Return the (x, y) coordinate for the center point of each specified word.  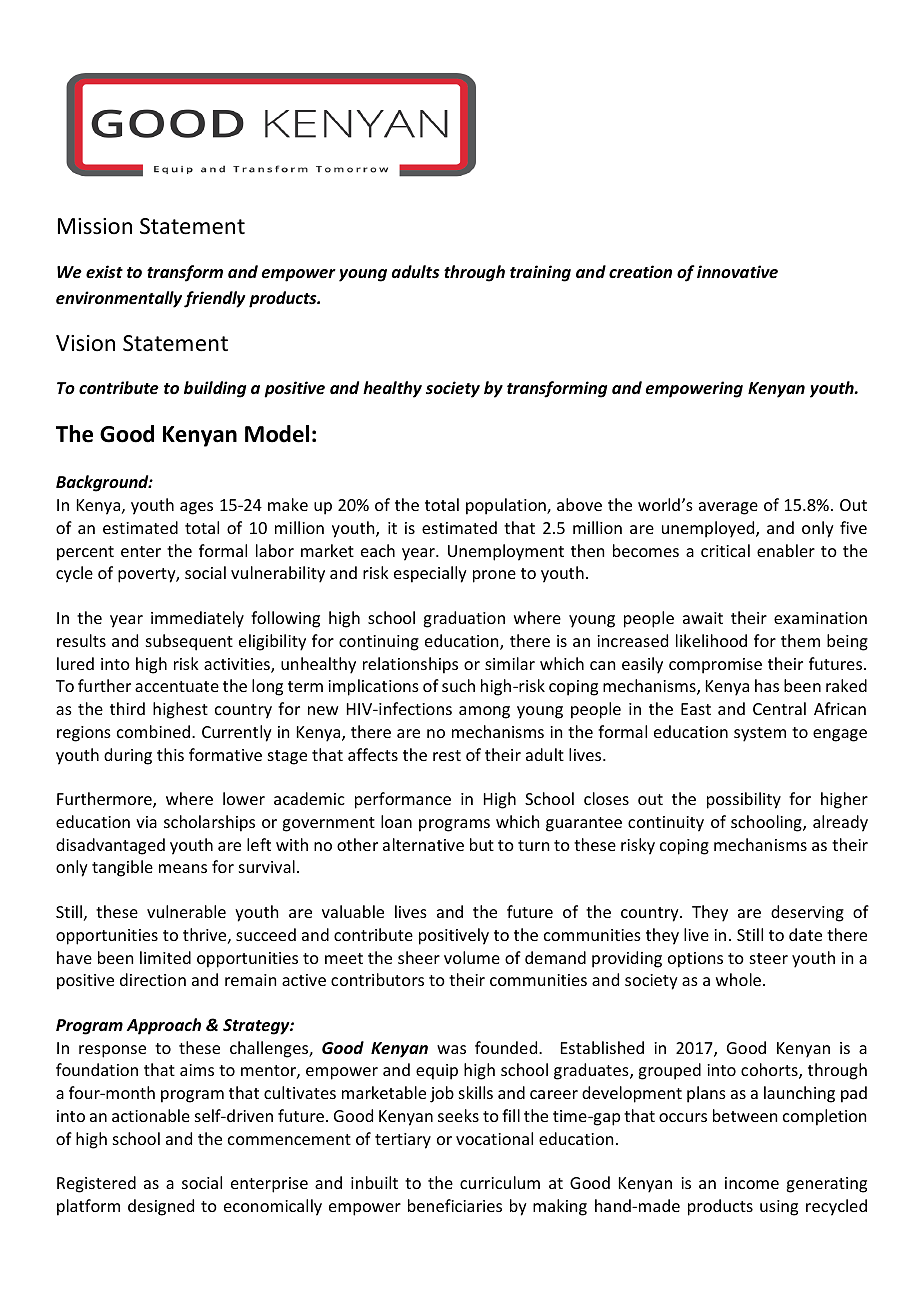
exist (104, 272)
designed (161, 1207)
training (540, 273)
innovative (737, 271)
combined (155, 731)
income (752, 1183)
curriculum (500, 1182)
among (484, 712)
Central (779, 708)
